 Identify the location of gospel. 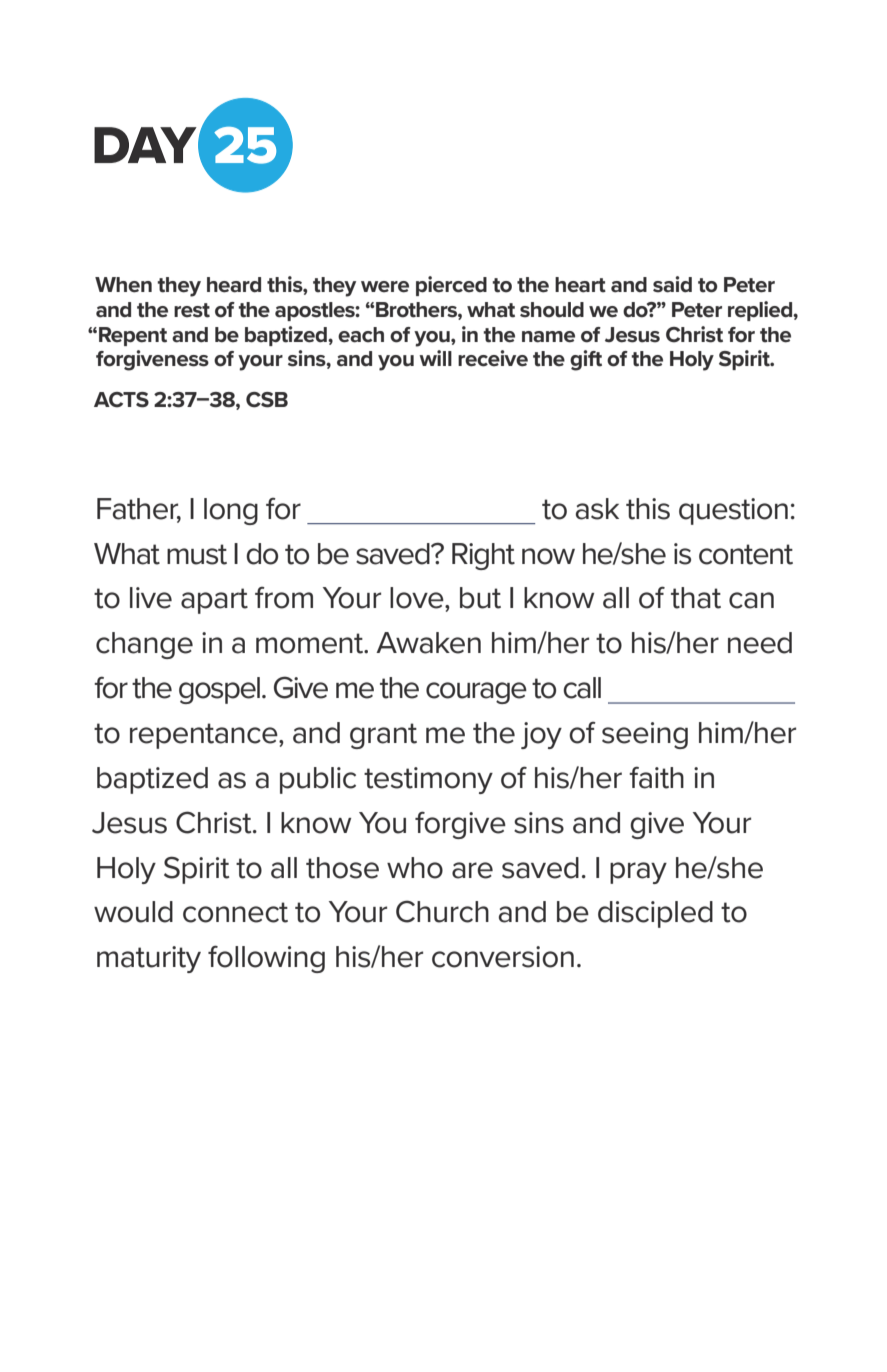
(219, 690).
